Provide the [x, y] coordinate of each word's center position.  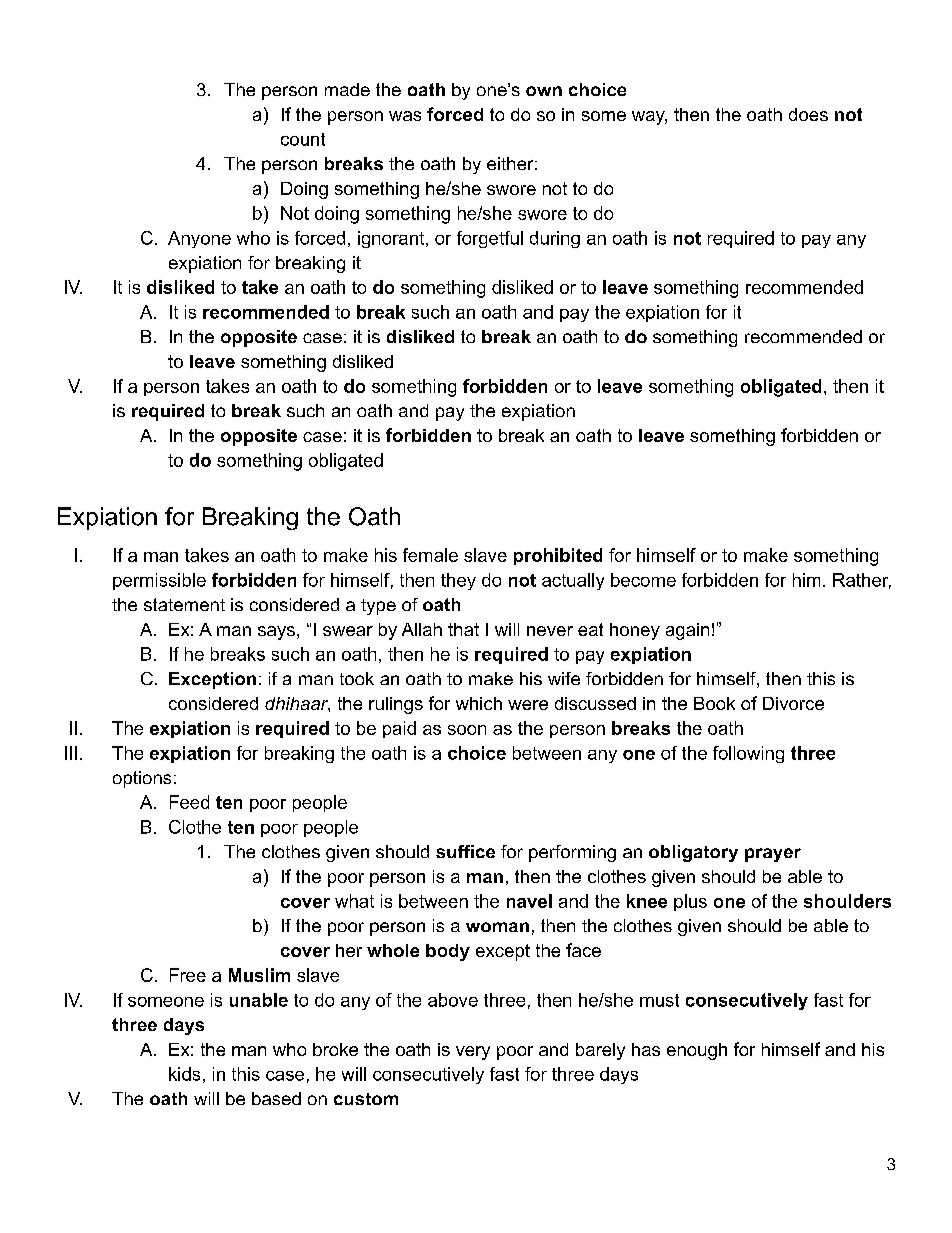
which [479, 703]
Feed [189, 802]
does [808, 114]
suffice [465, 851]
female [430, 555]
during [555, 239]
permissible [159, 581]
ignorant [391, 239]
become [643, 580]
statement [184, 604]
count [303, 139]
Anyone [199, 239]
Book [714, 703]
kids [184, 1074]
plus [690, 902]
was [405, 116]
